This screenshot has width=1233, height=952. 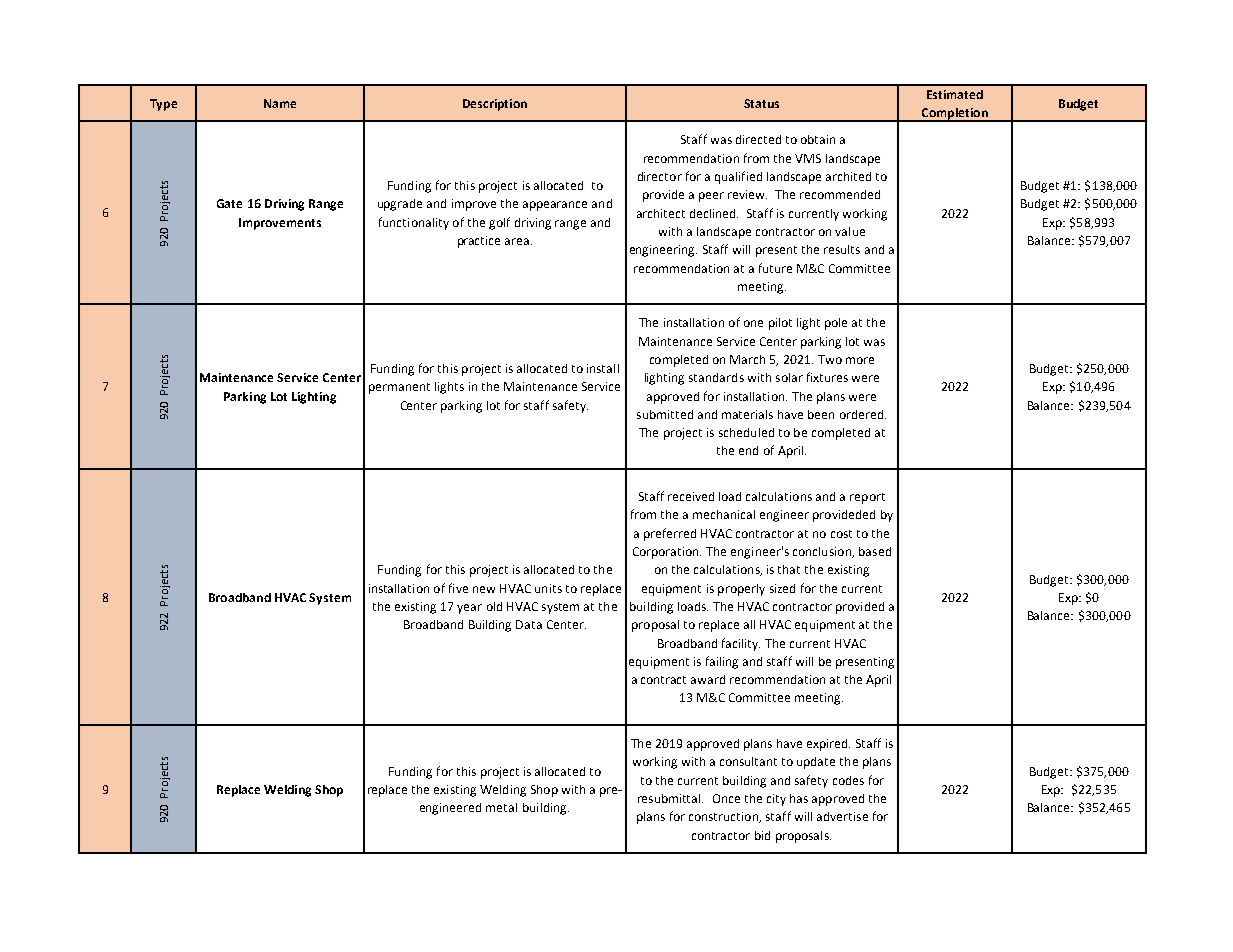 What do you see at coordinates (399, 388) in the screenshot?
I see `permanent` at bounding box center [399, 388].
